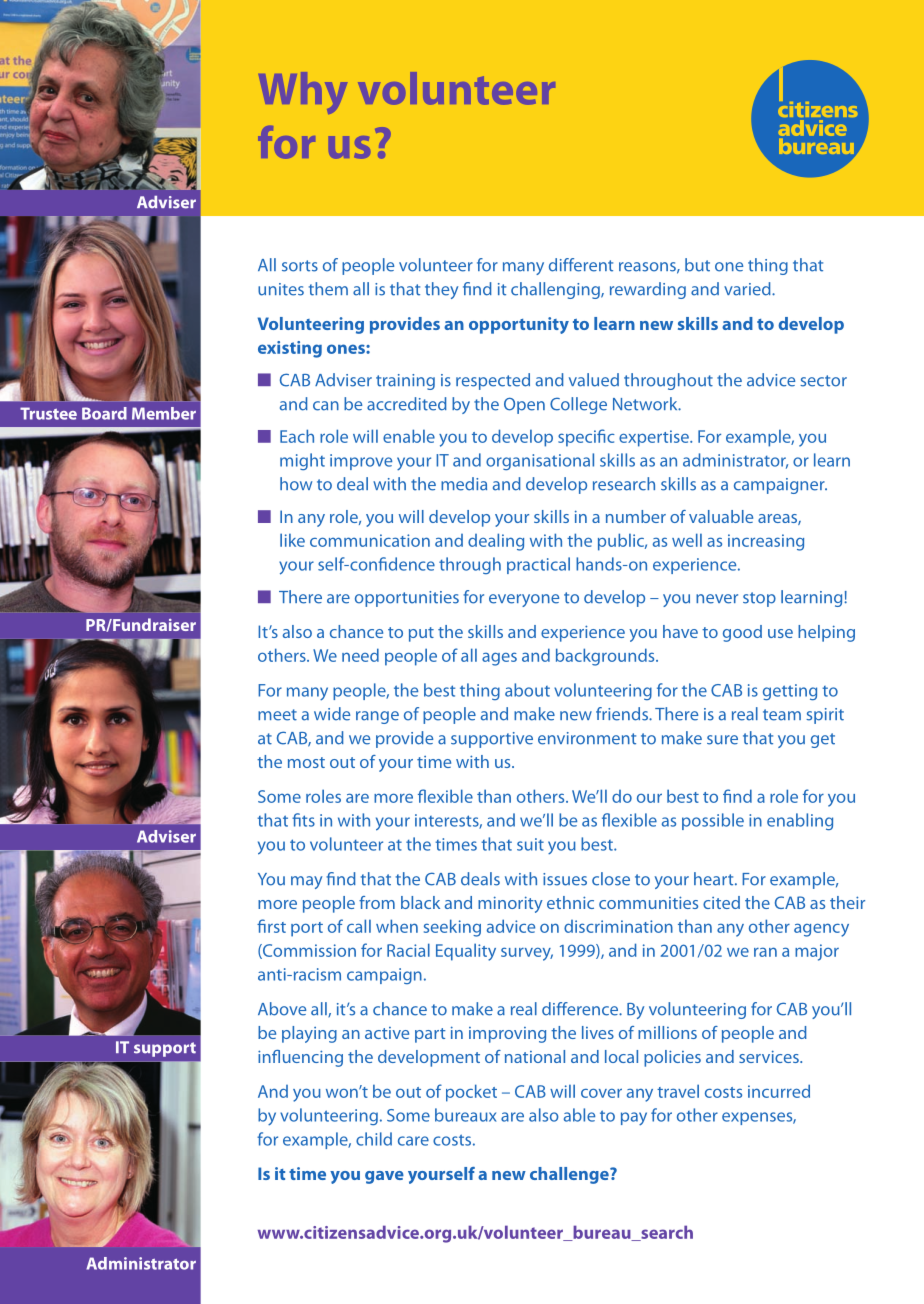 The width and height of the document is (924, 1304). Describe the element at coordinates (721, 902) in the document. I see `cited` at that location.
